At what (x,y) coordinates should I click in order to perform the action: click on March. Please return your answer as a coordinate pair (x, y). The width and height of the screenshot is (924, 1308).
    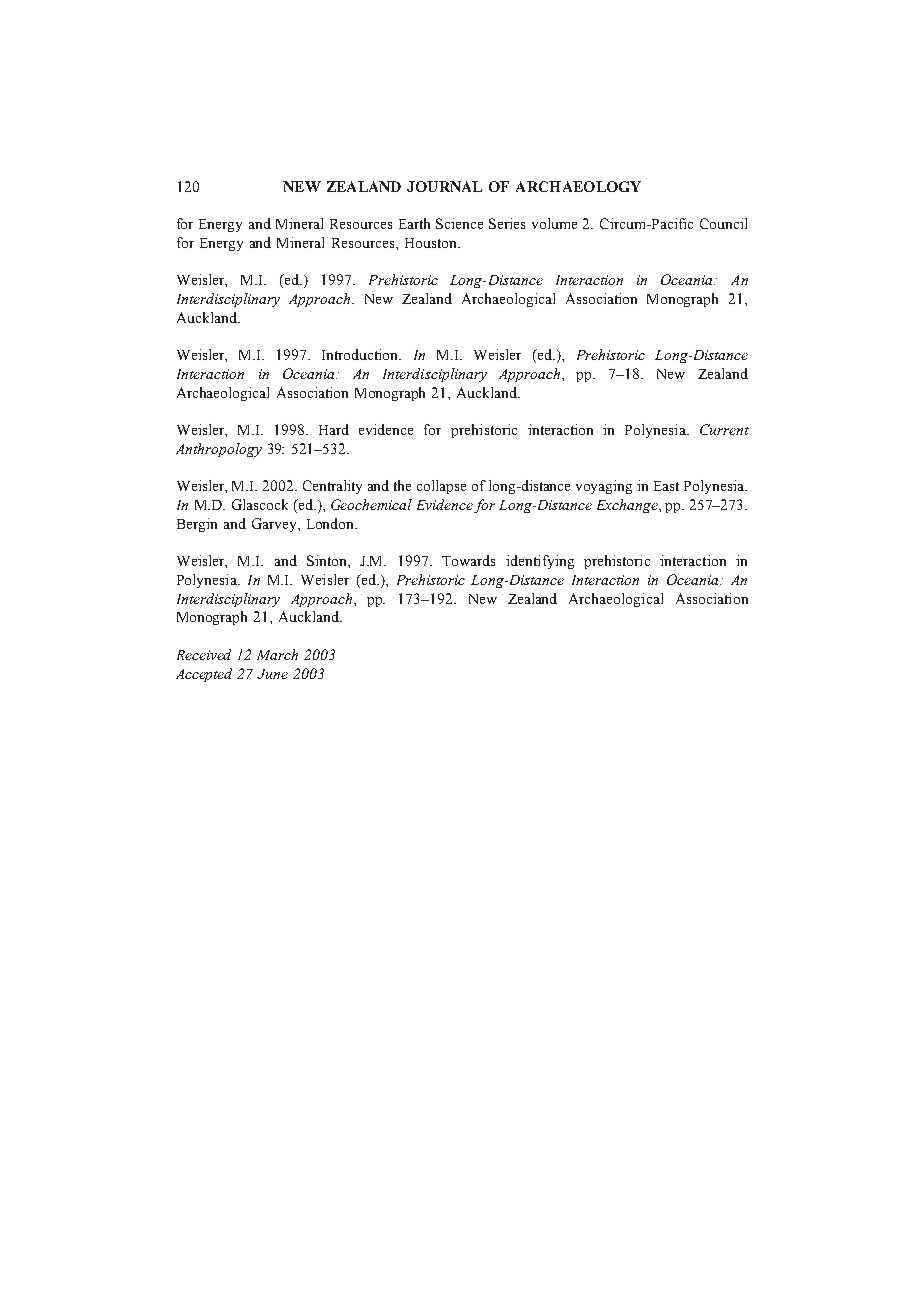
    Looking at the image, I should click on (277, 654).
